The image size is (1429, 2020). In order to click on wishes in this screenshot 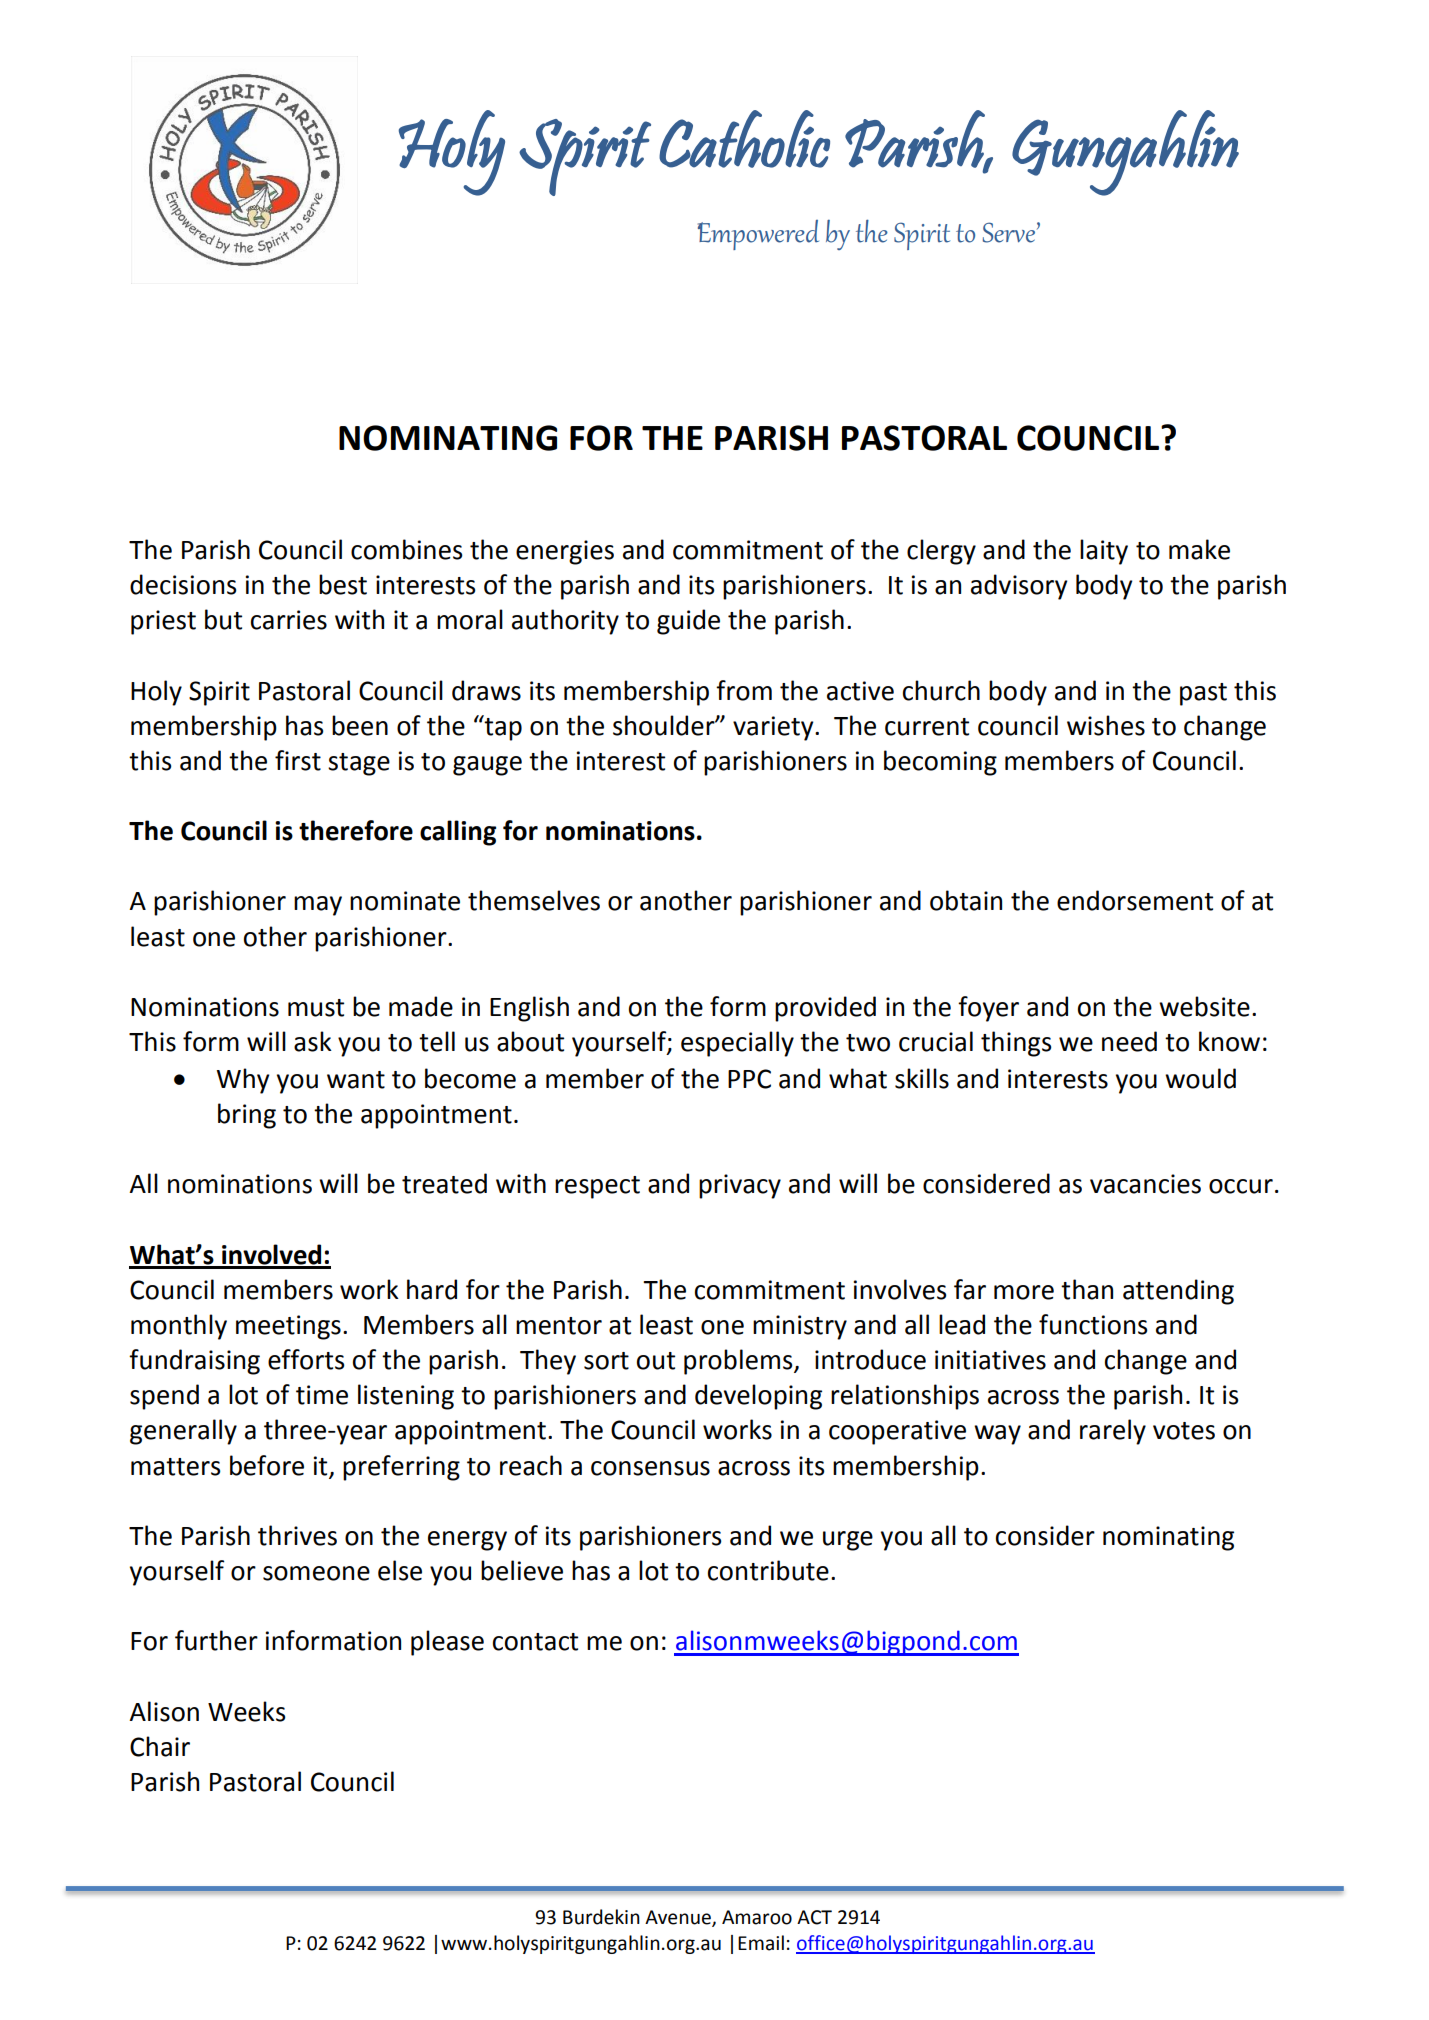, I will do `click(1106, 725)`.
